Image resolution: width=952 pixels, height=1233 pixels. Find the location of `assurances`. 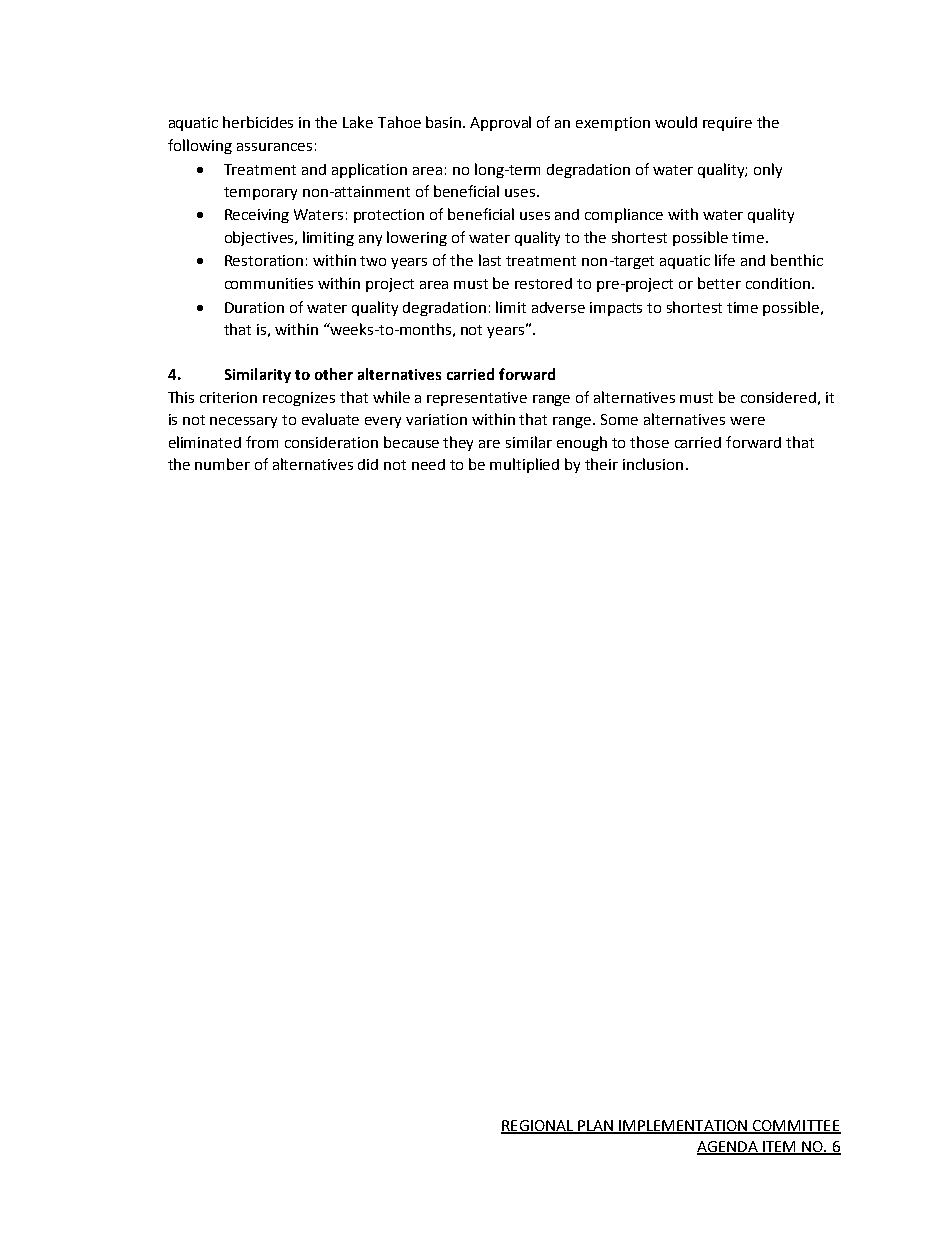

assurances is located at coordinates (274, 147).
